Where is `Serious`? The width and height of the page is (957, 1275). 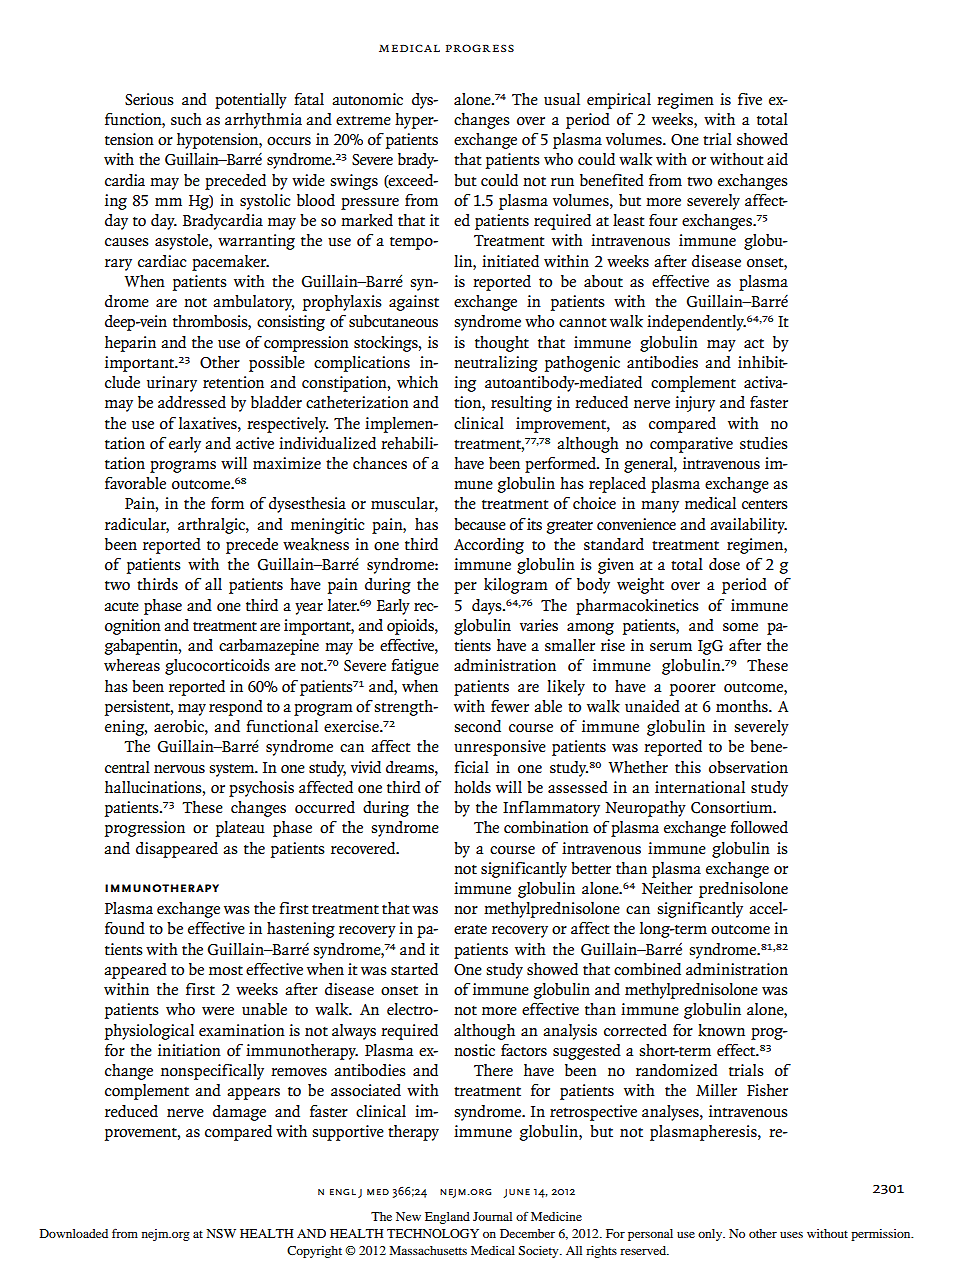 Serious is located at coordinates (149, 99).
